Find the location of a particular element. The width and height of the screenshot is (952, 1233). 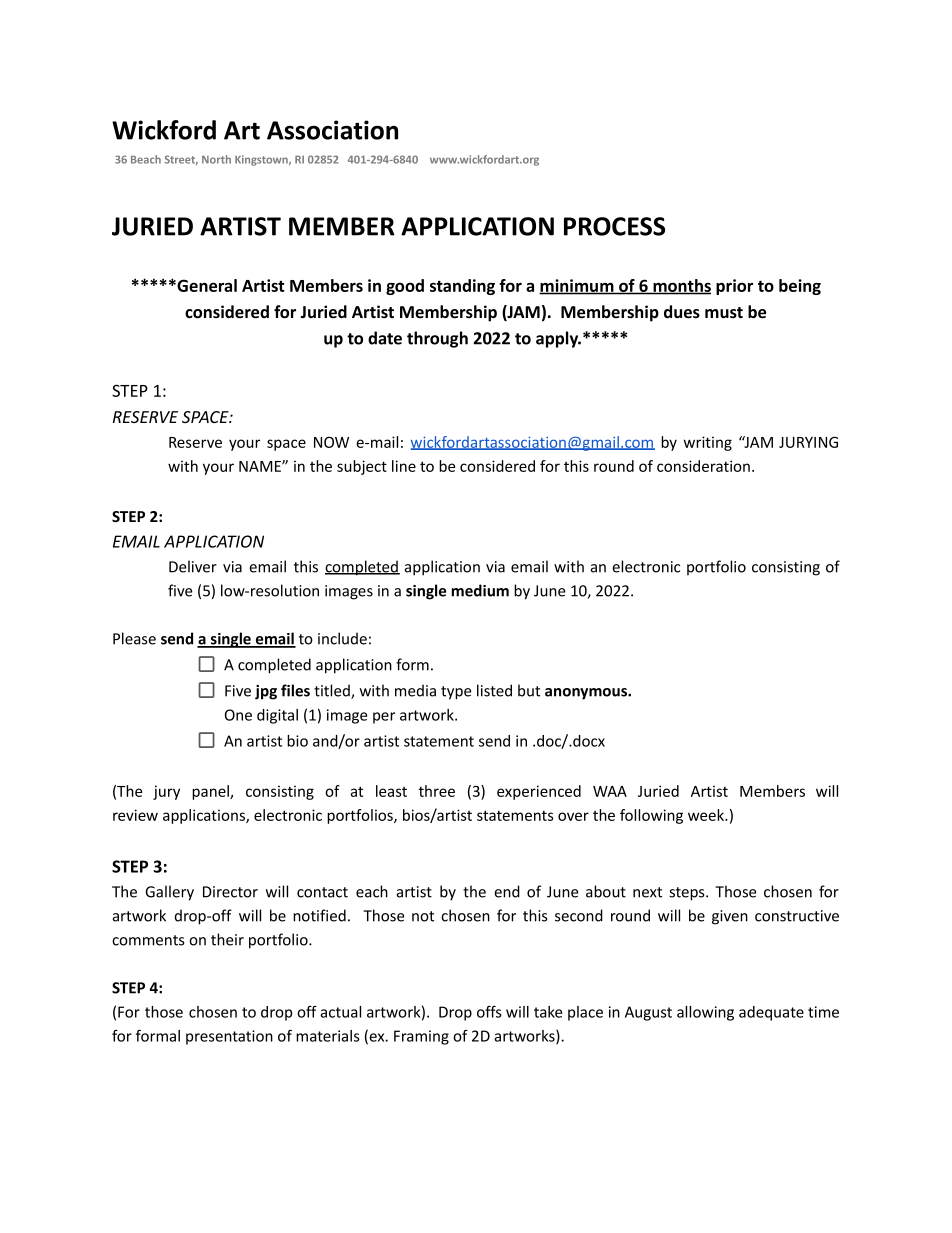

type is located at coordinates (456, 693).
